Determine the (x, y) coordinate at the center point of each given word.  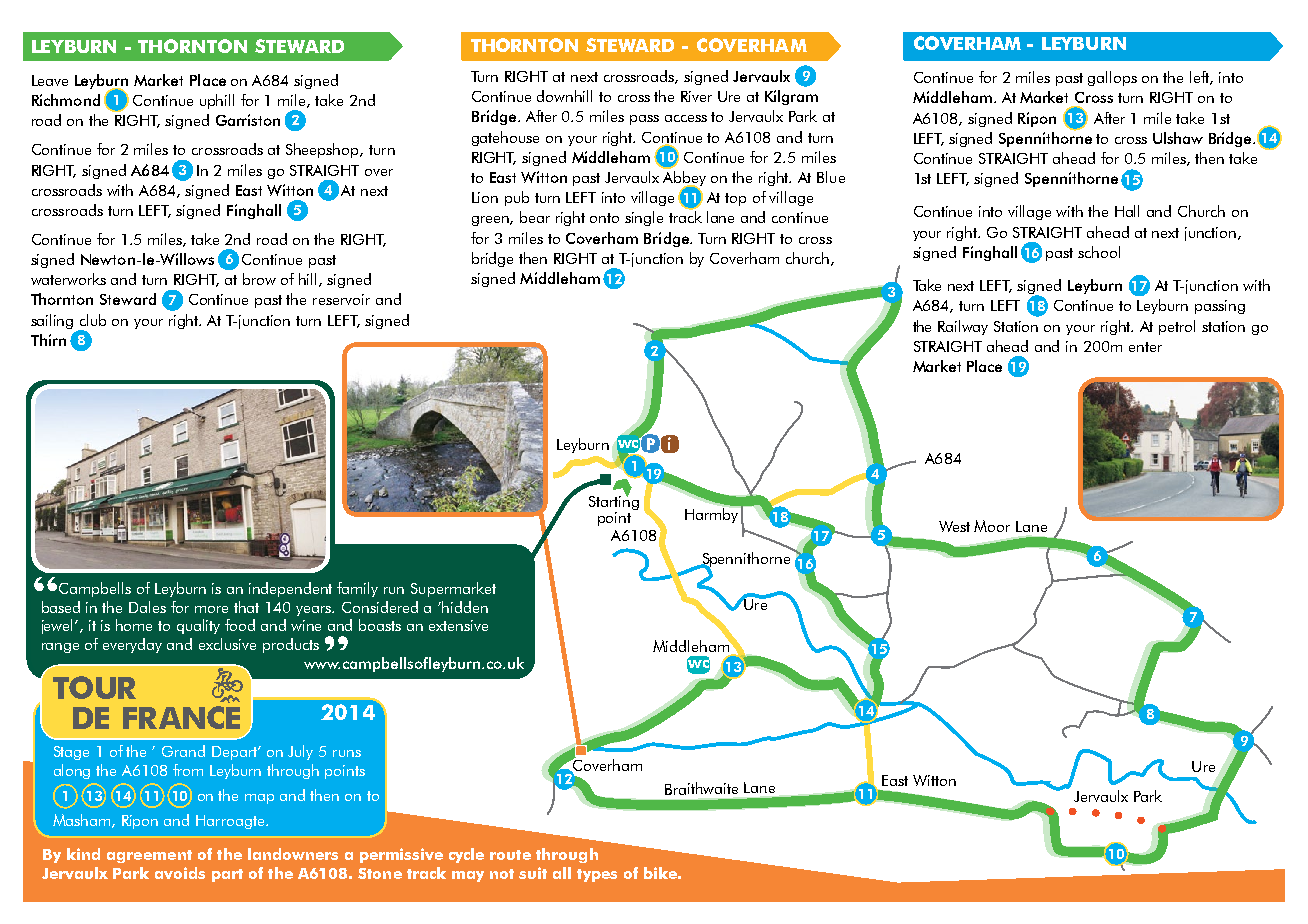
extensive (458, 625)
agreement (149, 856)
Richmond (66, 100)
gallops (1112, 78)
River (696, 96)
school (1099, 252)
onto (604, 218)
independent (290, 589)
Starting (614, 503)
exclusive (227, 644)
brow (259, 279)
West (954, 526)
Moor (992, 526)
